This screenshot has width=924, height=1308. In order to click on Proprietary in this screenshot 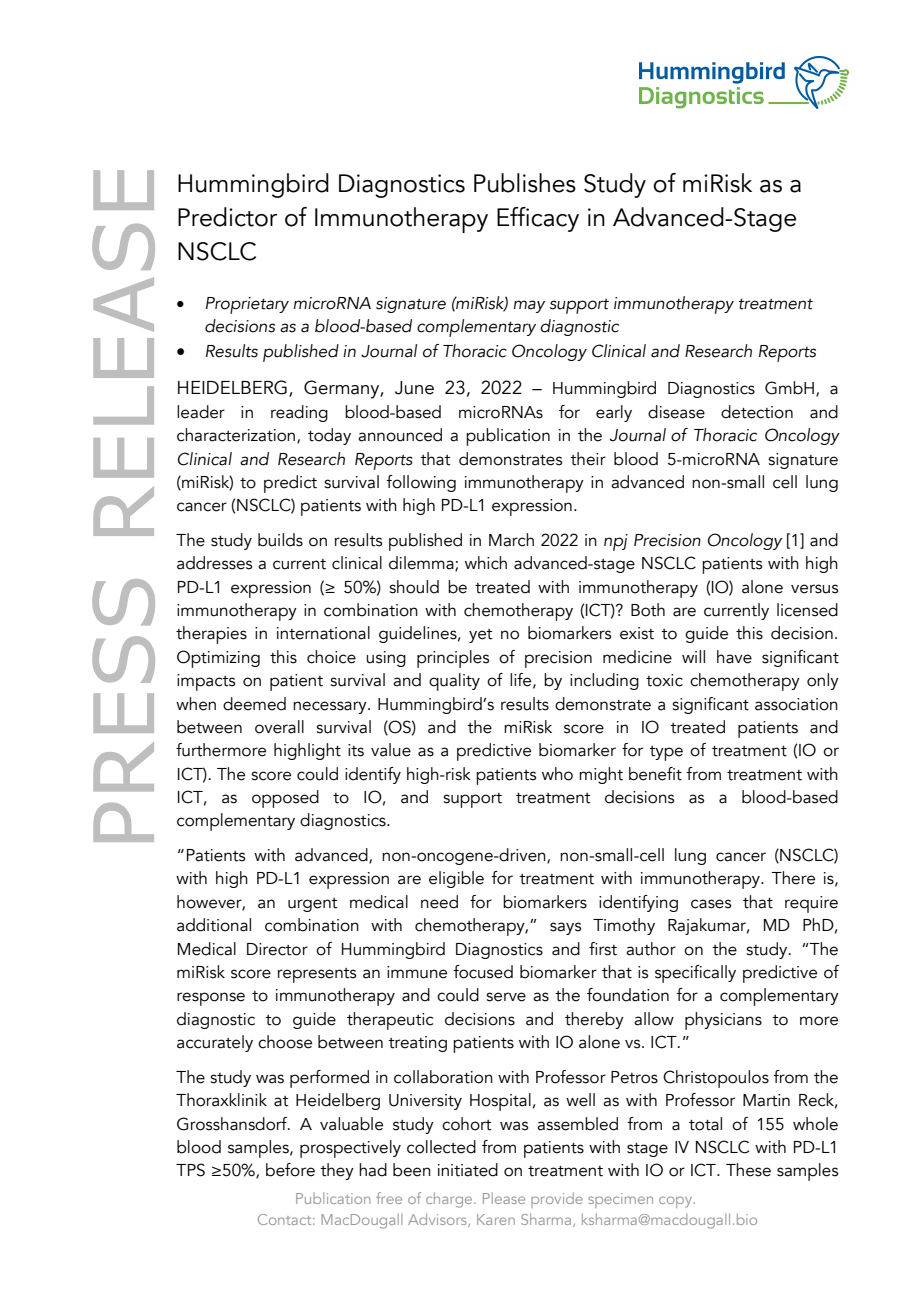, I will do `click(247, 305)`.
